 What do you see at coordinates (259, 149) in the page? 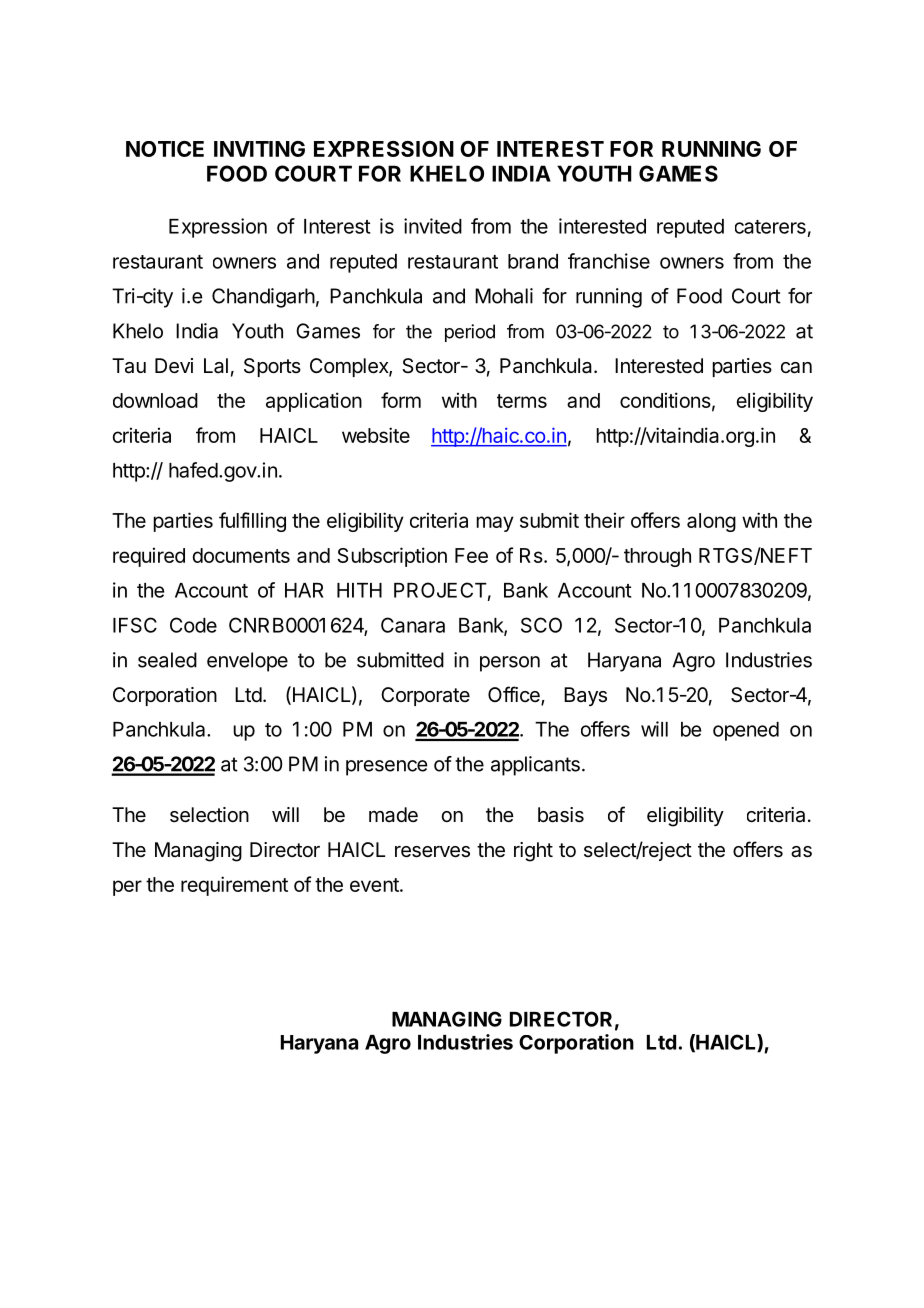
I see `INVITING` at bounding box center [259, 149].
